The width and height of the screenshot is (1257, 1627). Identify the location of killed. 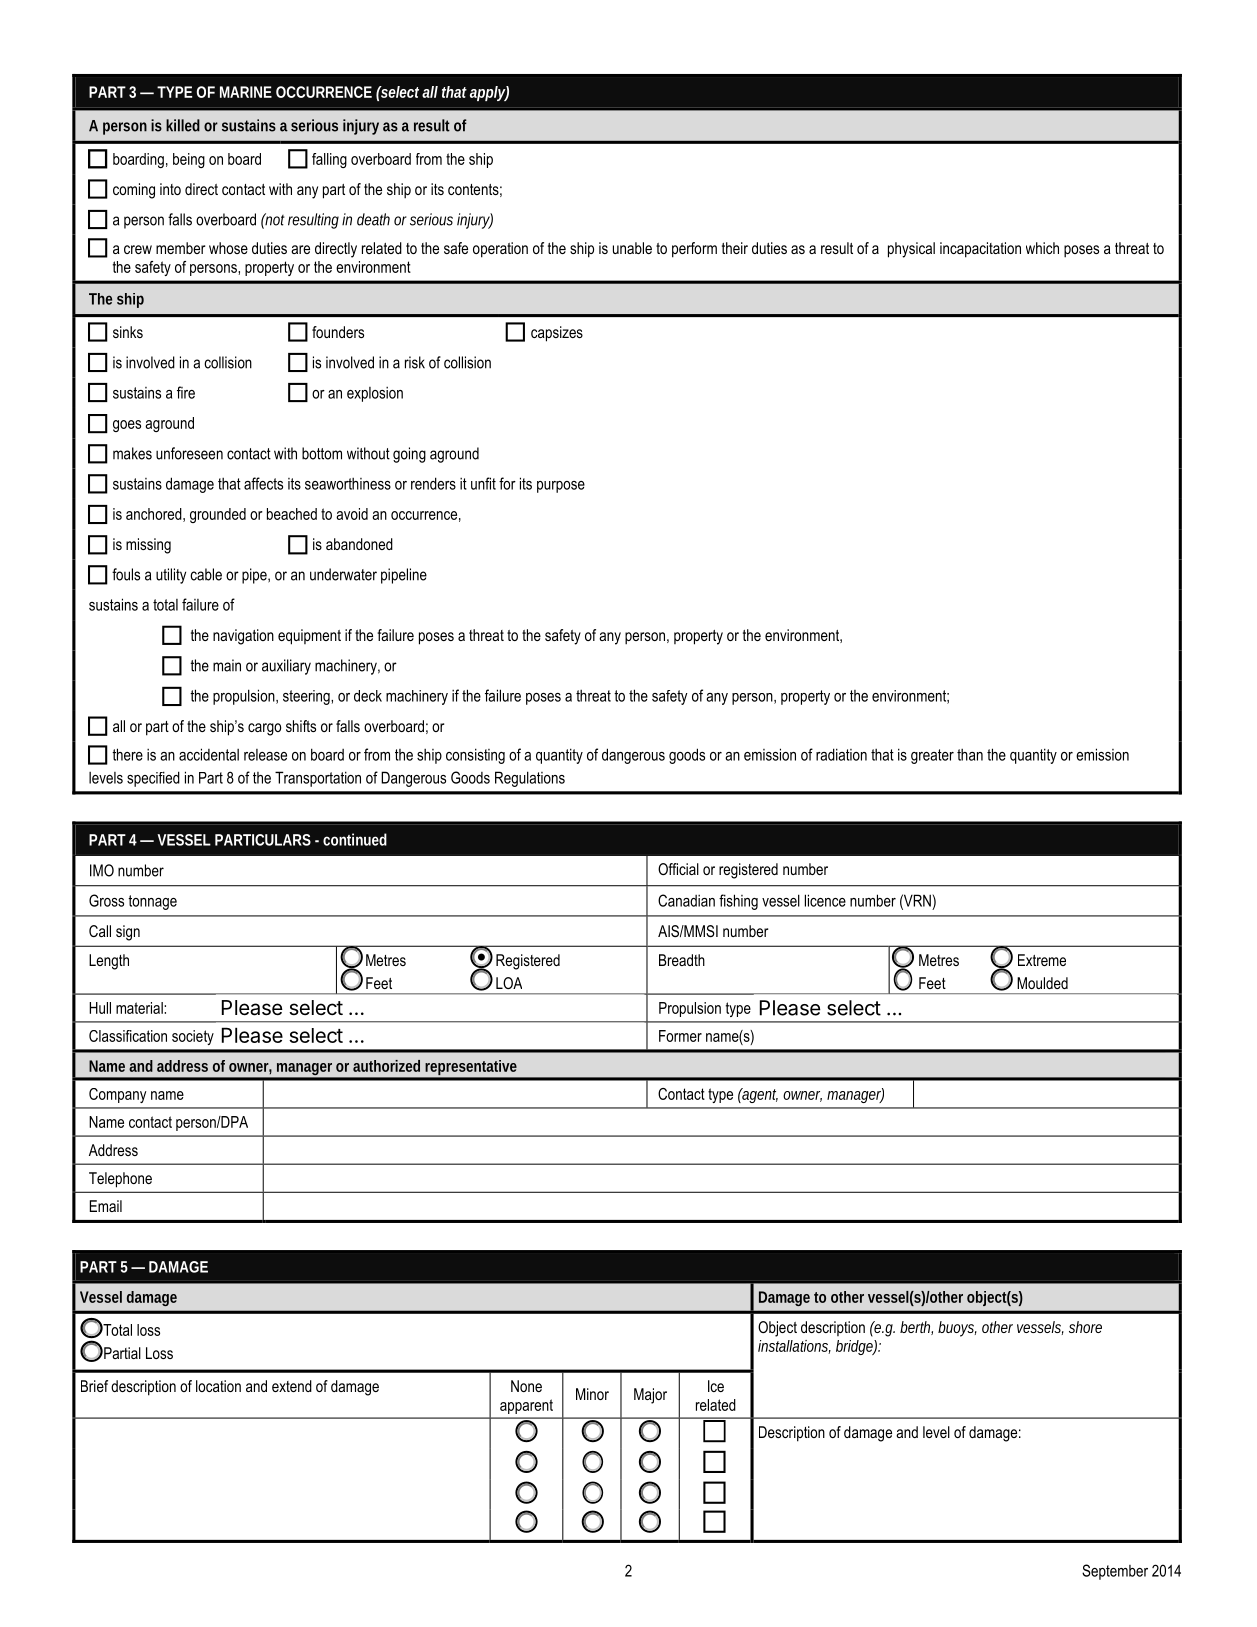
(183, 125).
